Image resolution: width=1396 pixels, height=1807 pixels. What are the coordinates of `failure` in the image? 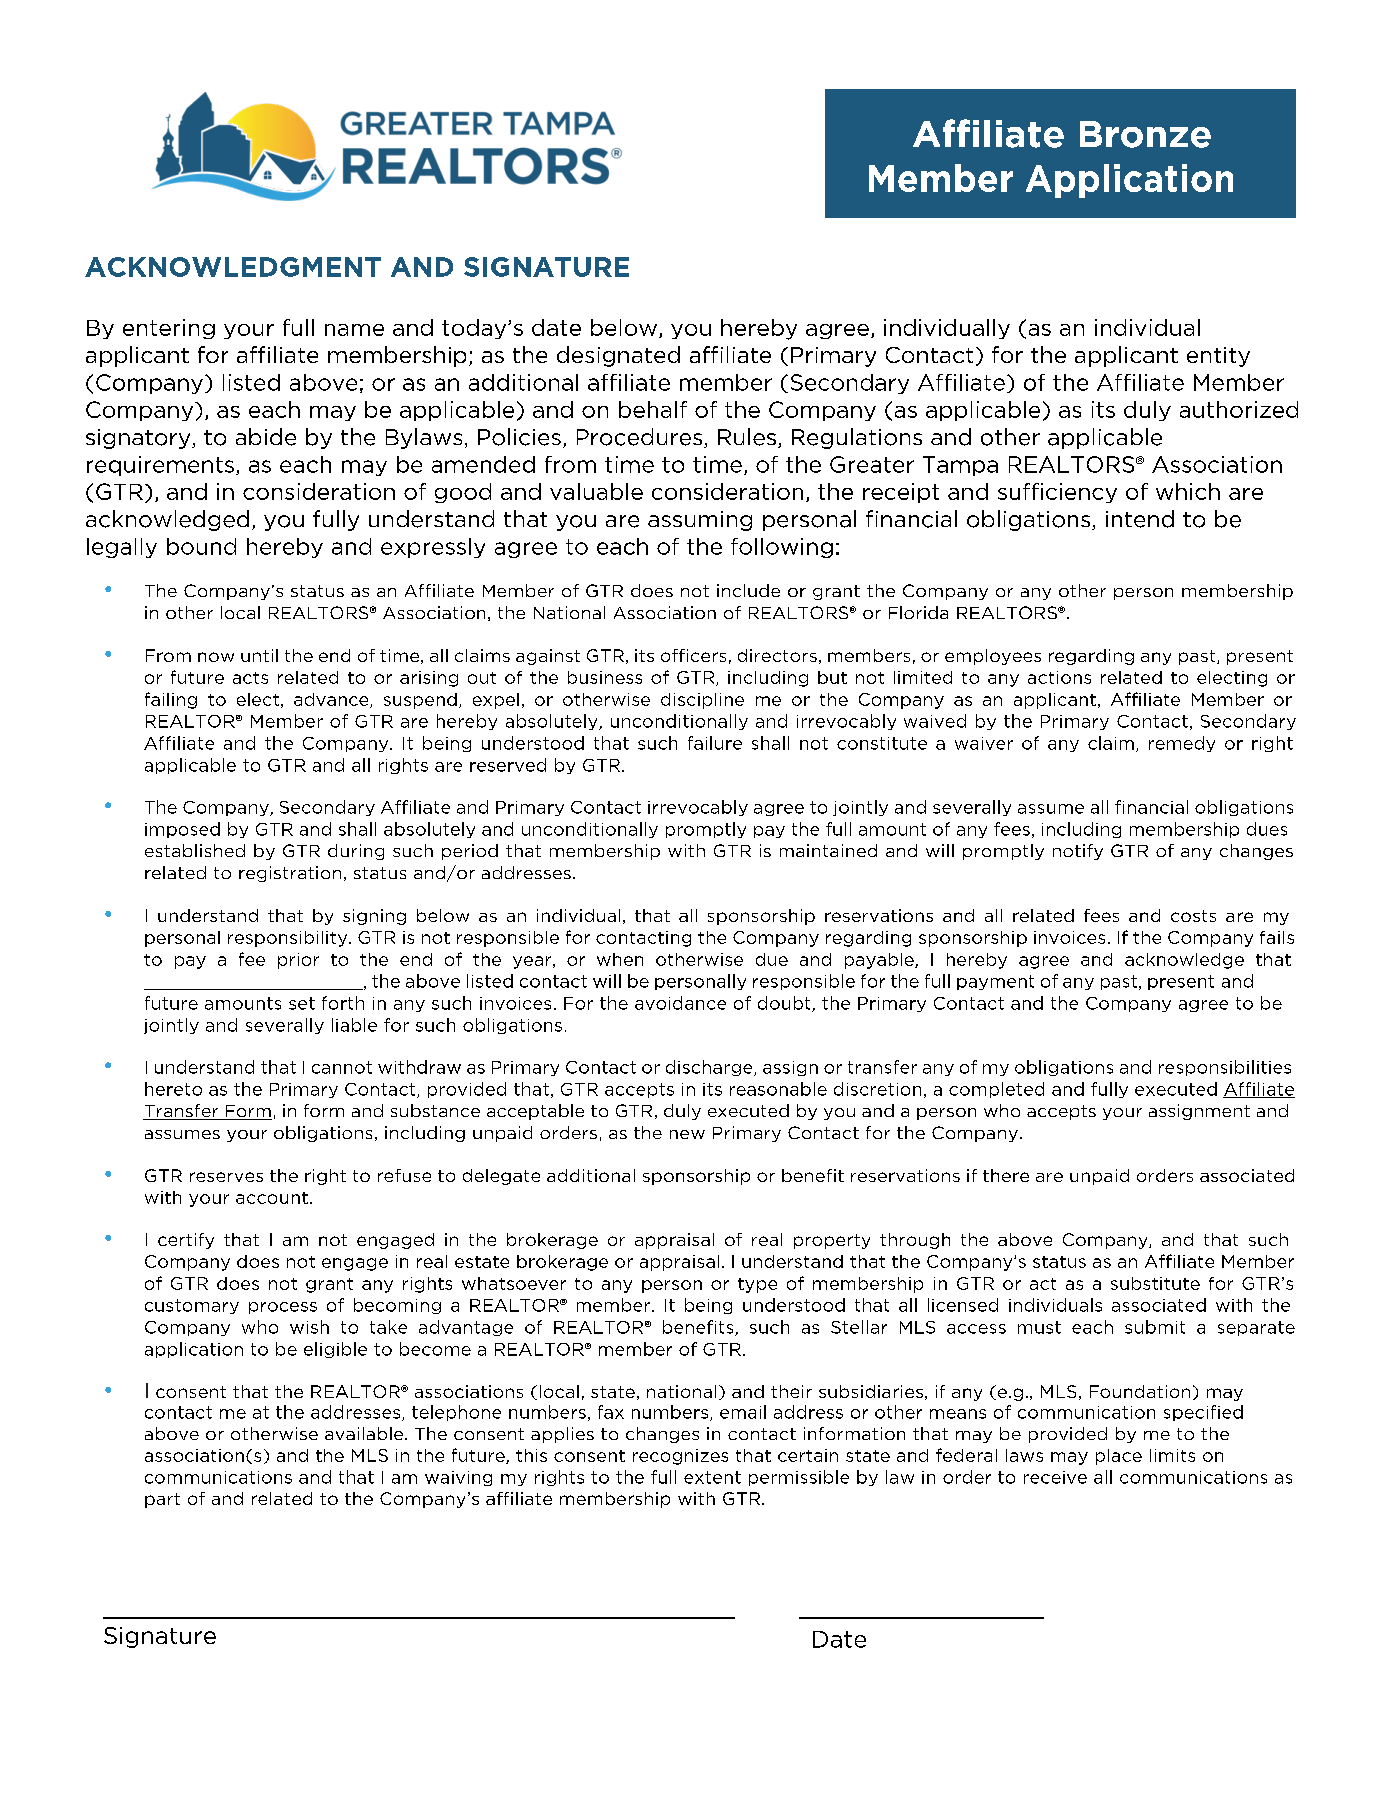 It's located at (715, 743).
